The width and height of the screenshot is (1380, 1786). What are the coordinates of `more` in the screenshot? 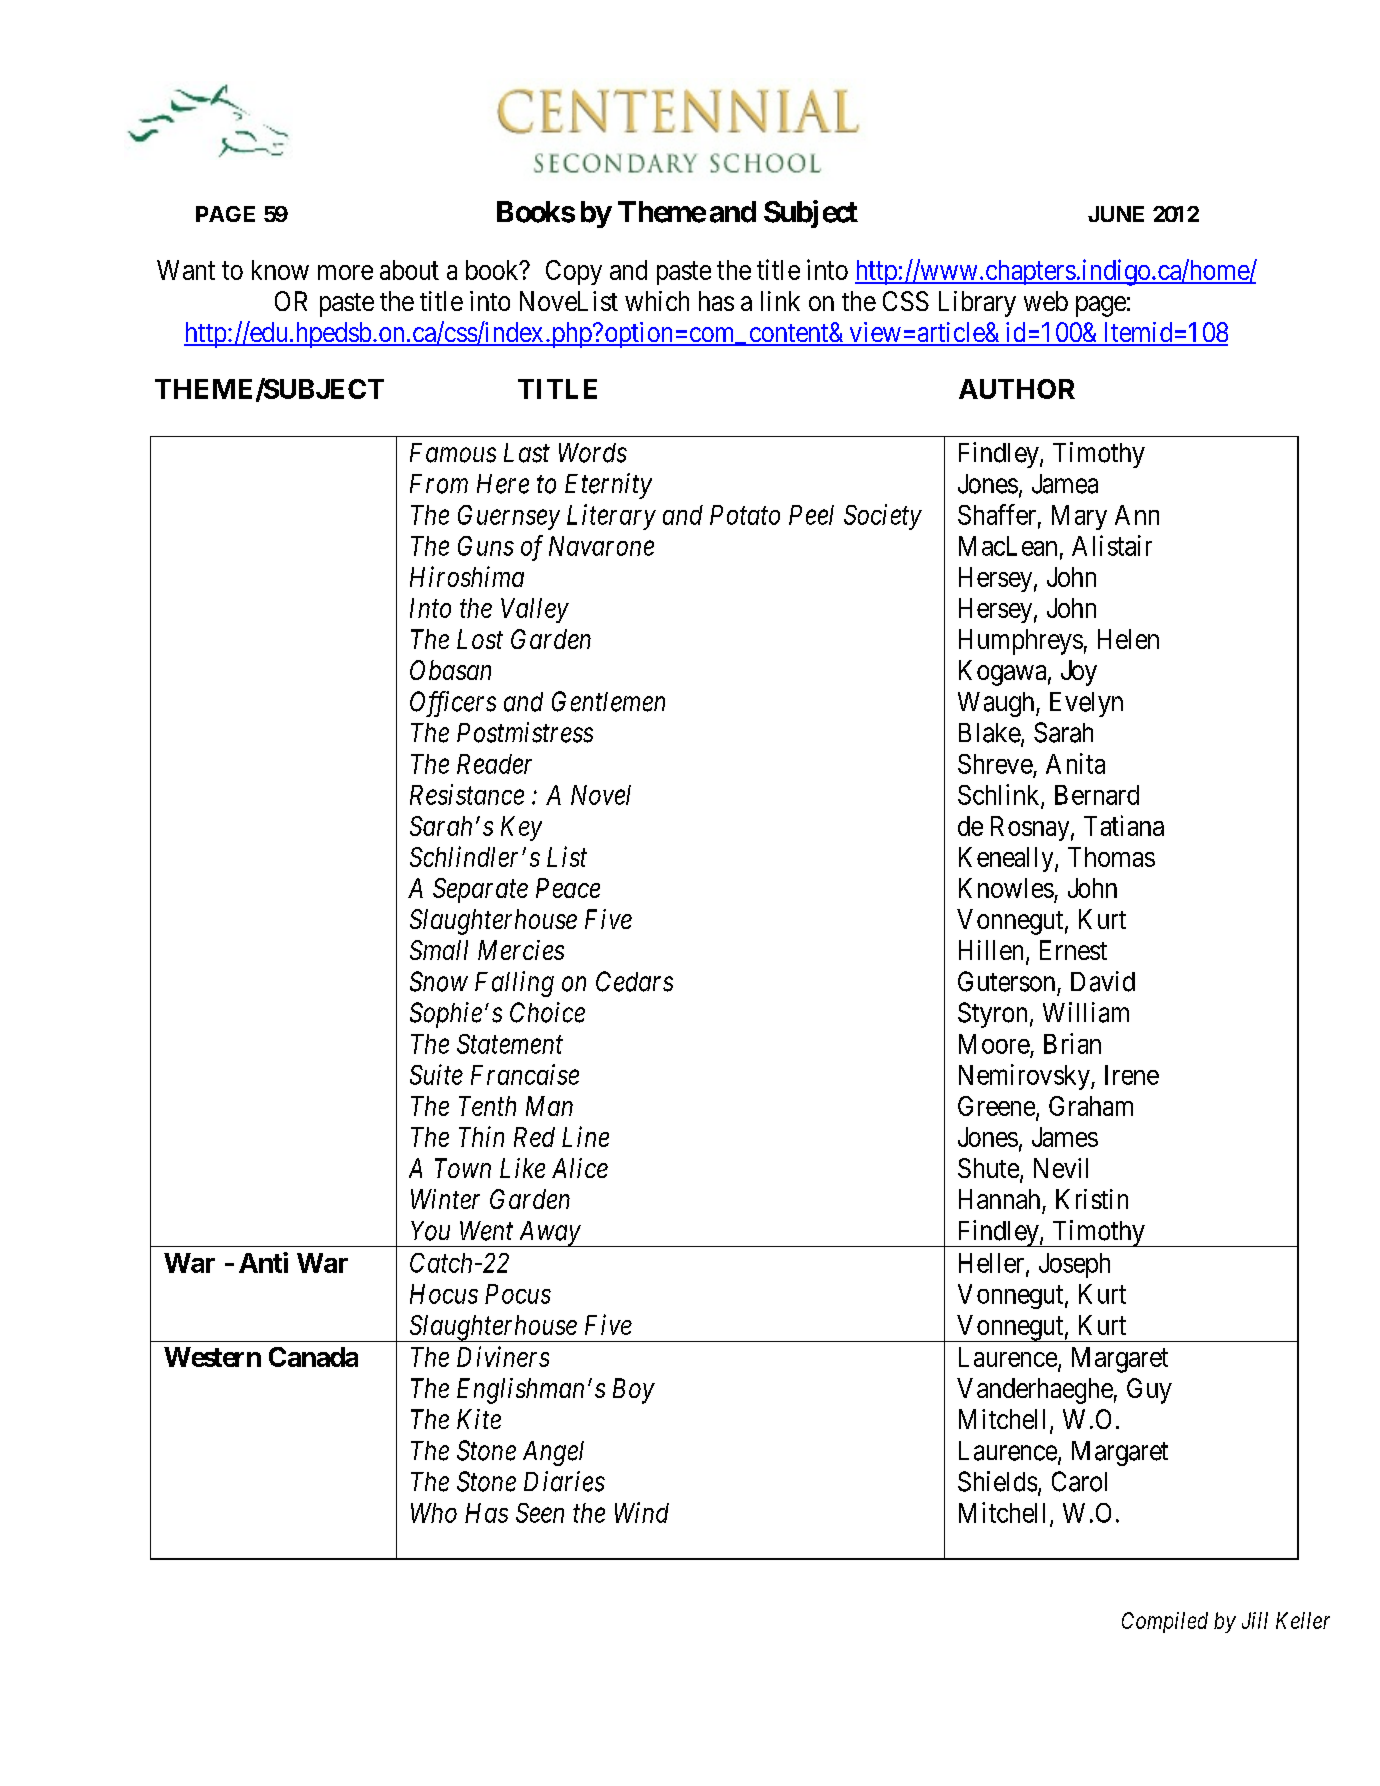 It's located at (345, 272).
